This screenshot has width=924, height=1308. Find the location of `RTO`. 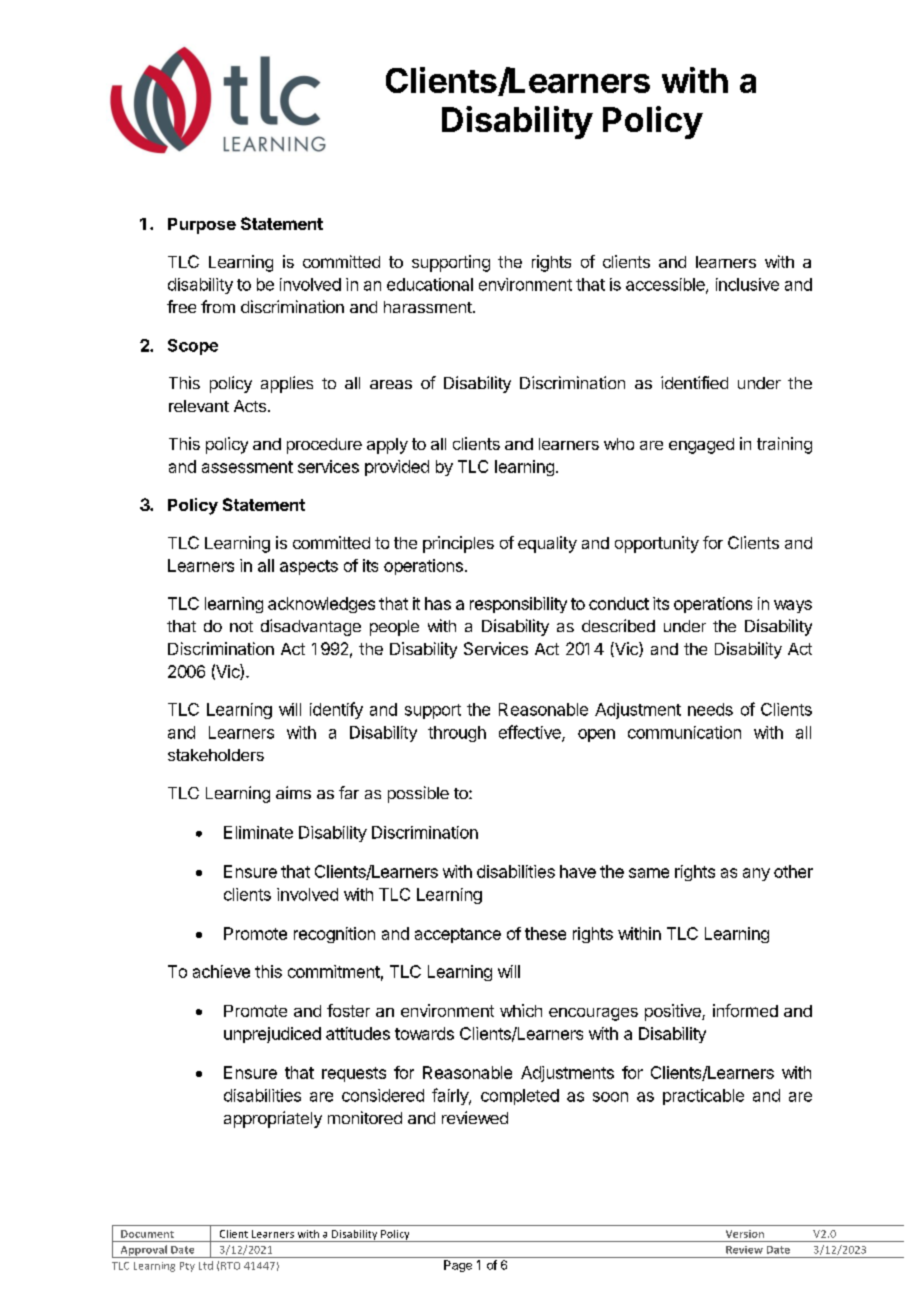

RTO is located at coordinates (230, 1266).
